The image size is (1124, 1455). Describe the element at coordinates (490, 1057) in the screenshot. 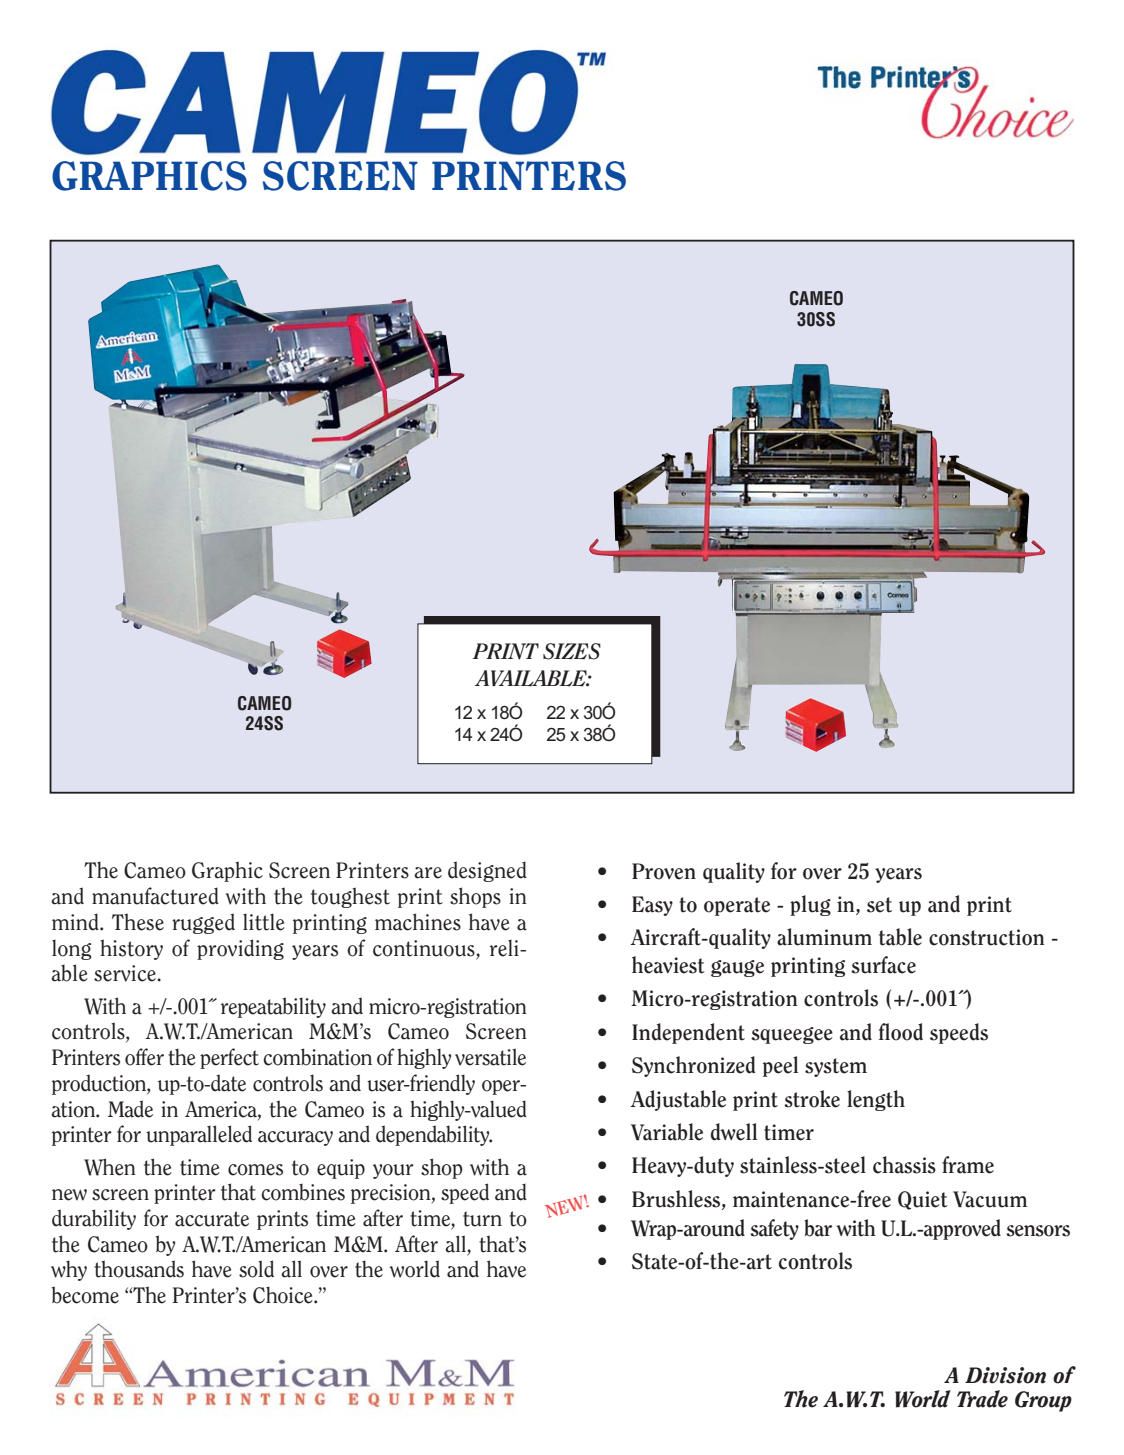

I see `versatile` at that location.
